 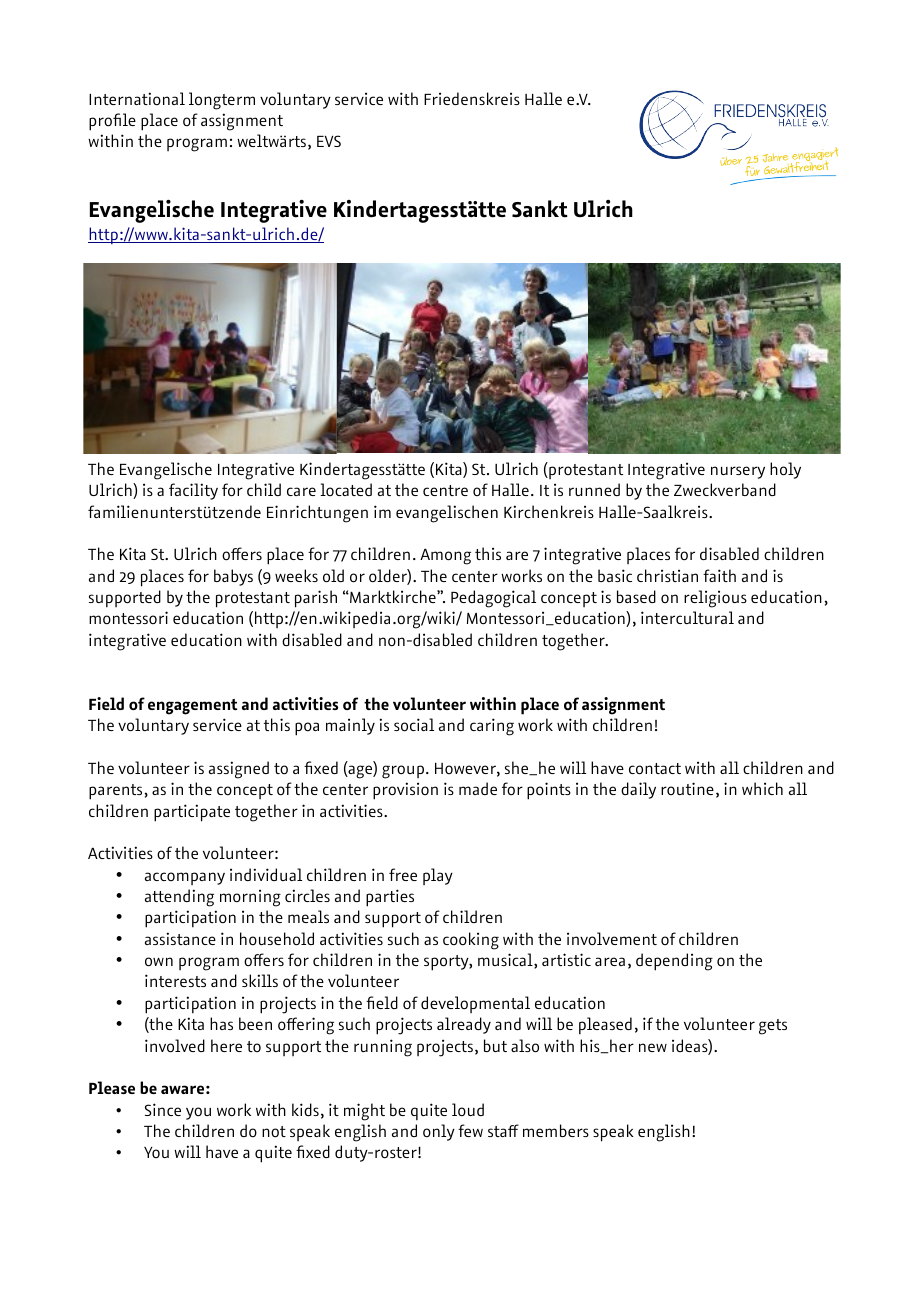 What do you see at coordinates (468, 1110) in the screenshot?
I see `loud` at bounding box center [468, 1110].
